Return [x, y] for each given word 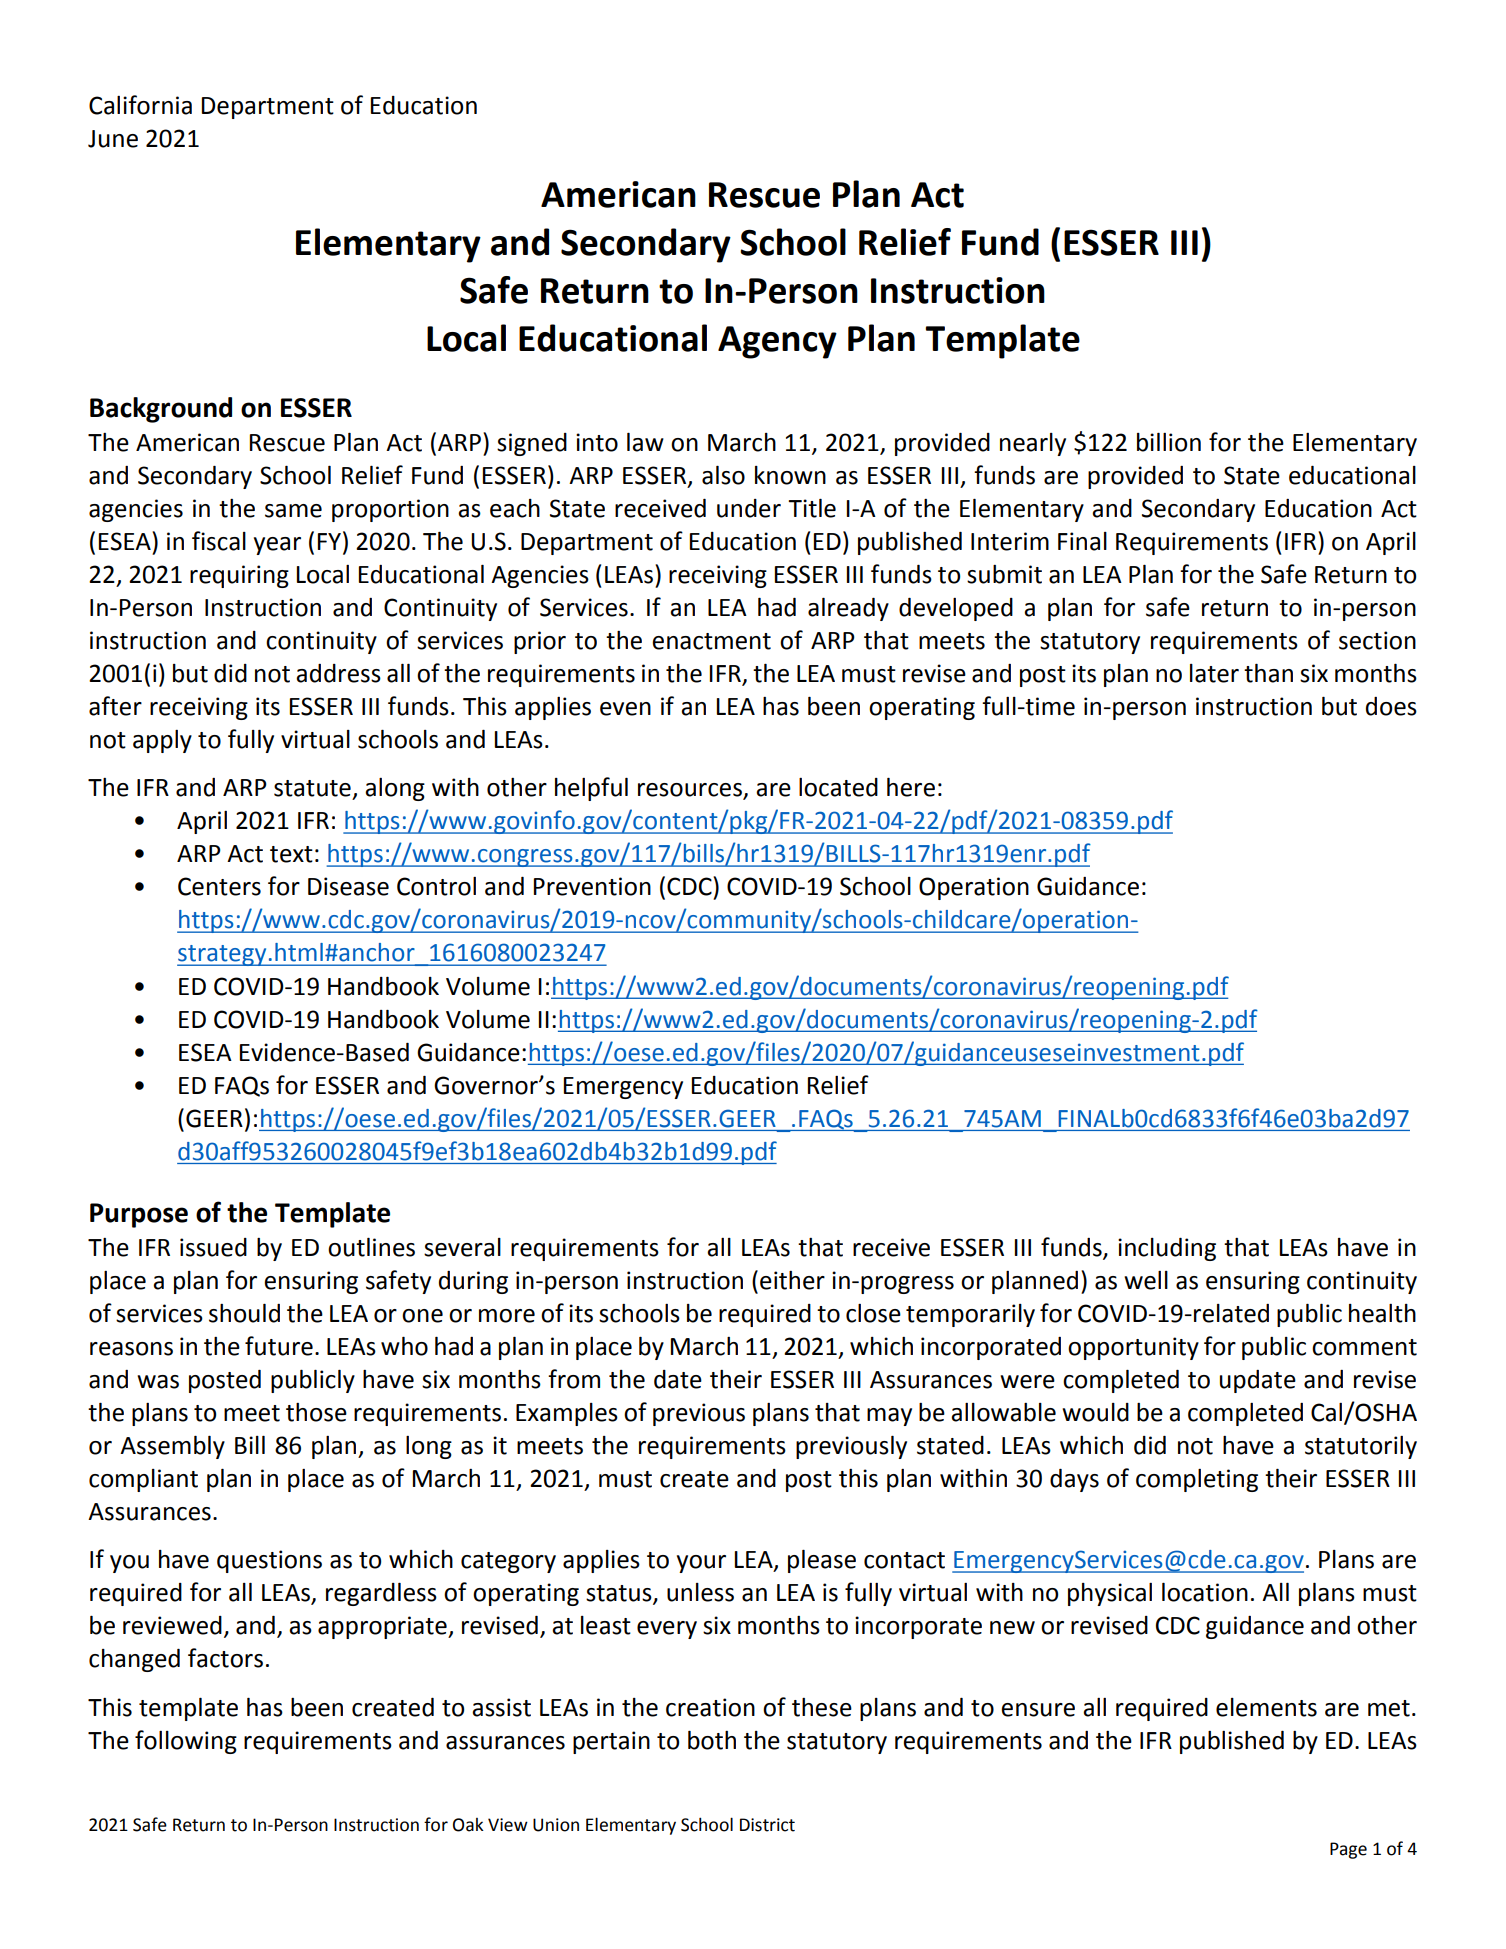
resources [691, 791]
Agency [777, 342]
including [1167, 1249]
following [186, 1742]
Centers [219, 886]
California [140, 105]
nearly [1033, 444]
